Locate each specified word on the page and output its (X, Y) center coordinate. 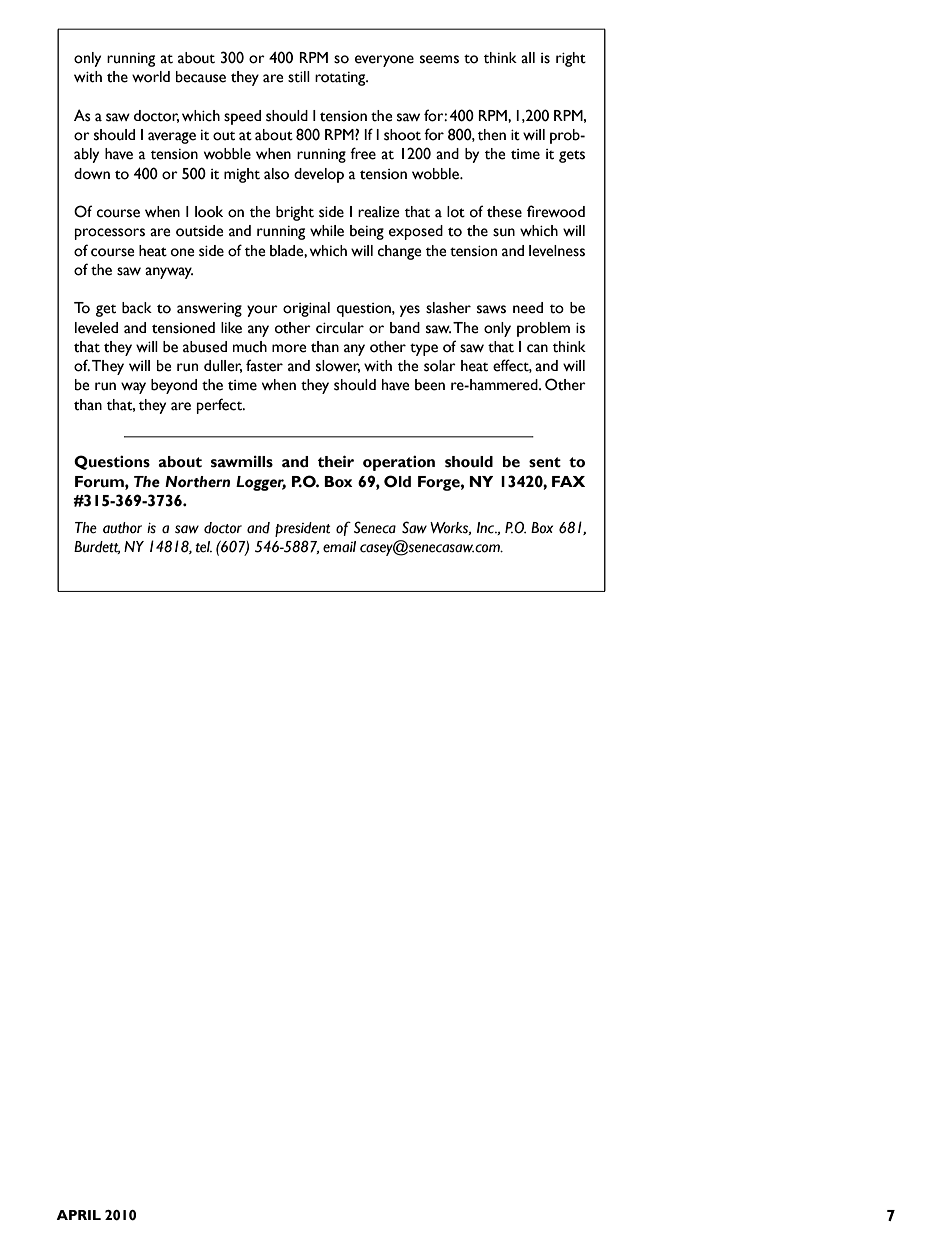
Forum (100, 482)
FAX (568, 481)
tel (203, 547)
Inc (486, 528)
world (151, 77)
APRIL (78, 1215)
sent (545, 462)
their (336, 461)
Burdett (97, 547)
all (528, 58)
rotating (341, 79)
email (339, 547)
